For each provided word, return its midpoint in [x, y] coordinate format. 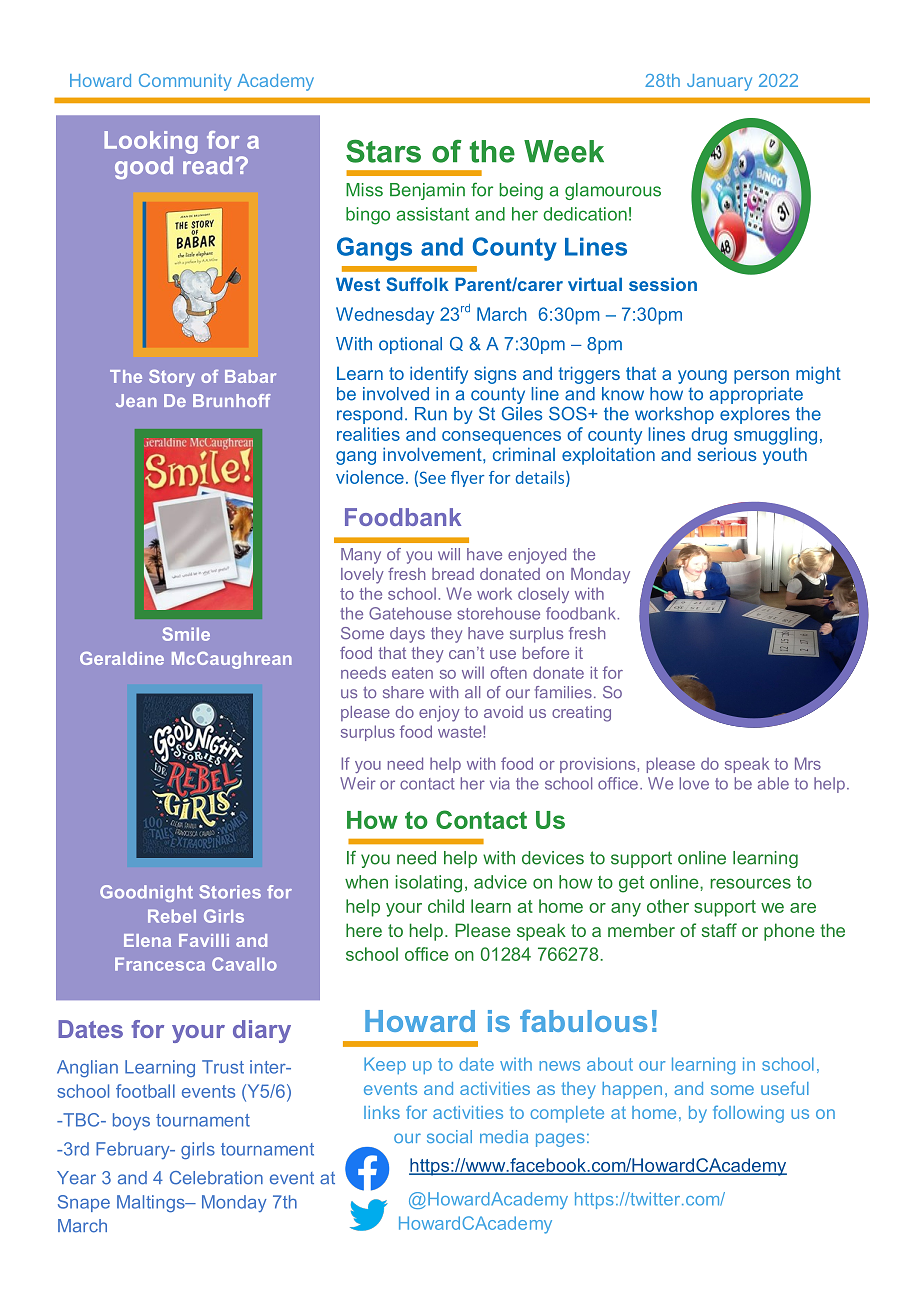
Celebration [216, 1178]
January [719, 82]
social [449, 1136]
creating [581, 714]
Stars [383, 151]
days [407, 635]
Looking [151, 142]
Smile [186, 634]
